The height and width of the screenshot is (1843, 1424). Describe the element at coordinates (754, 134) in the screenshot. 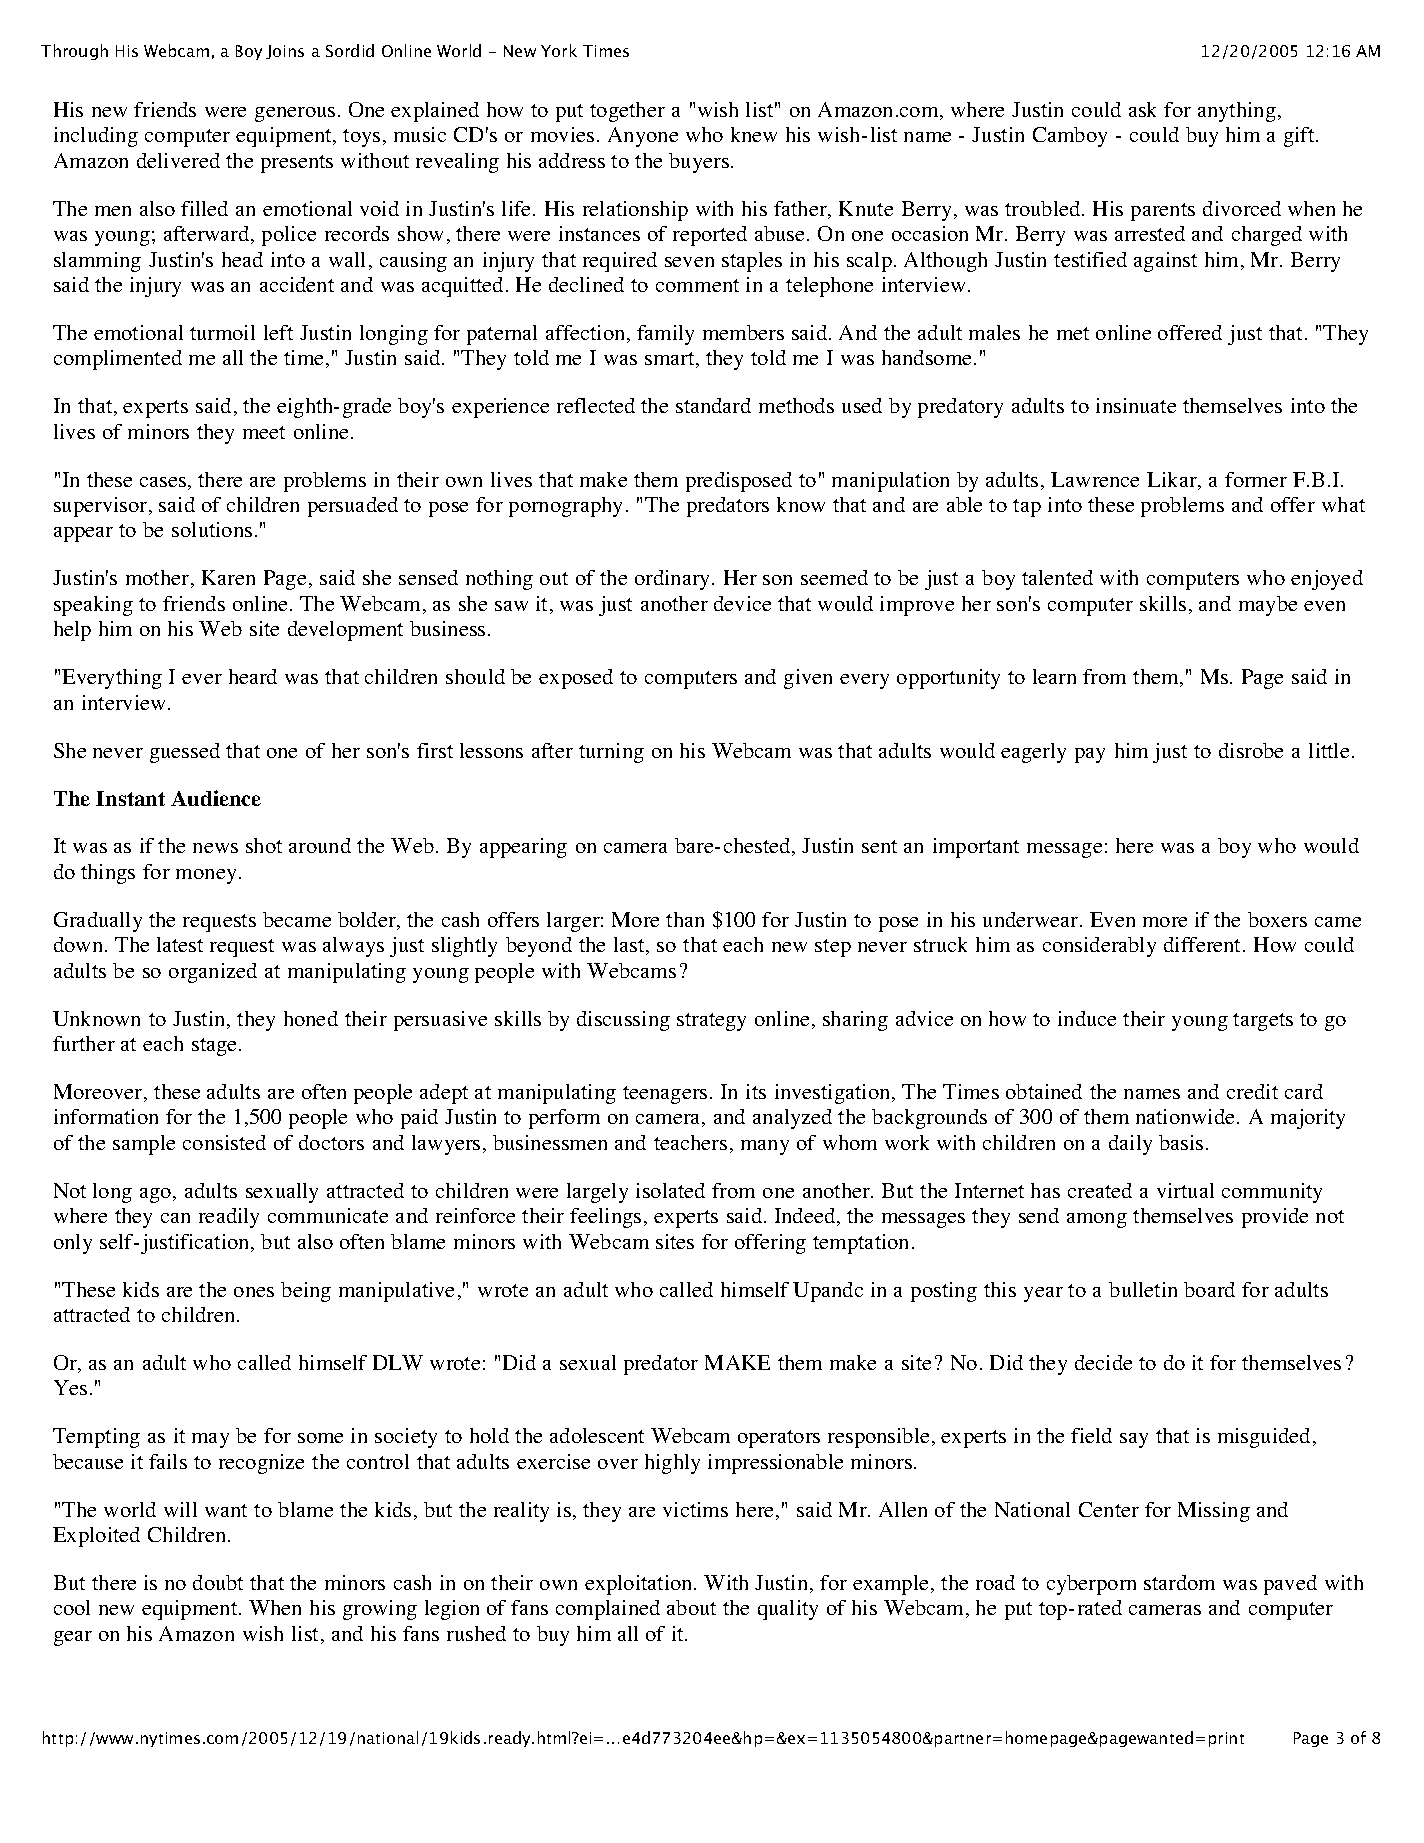

I see `knew` at that location.
